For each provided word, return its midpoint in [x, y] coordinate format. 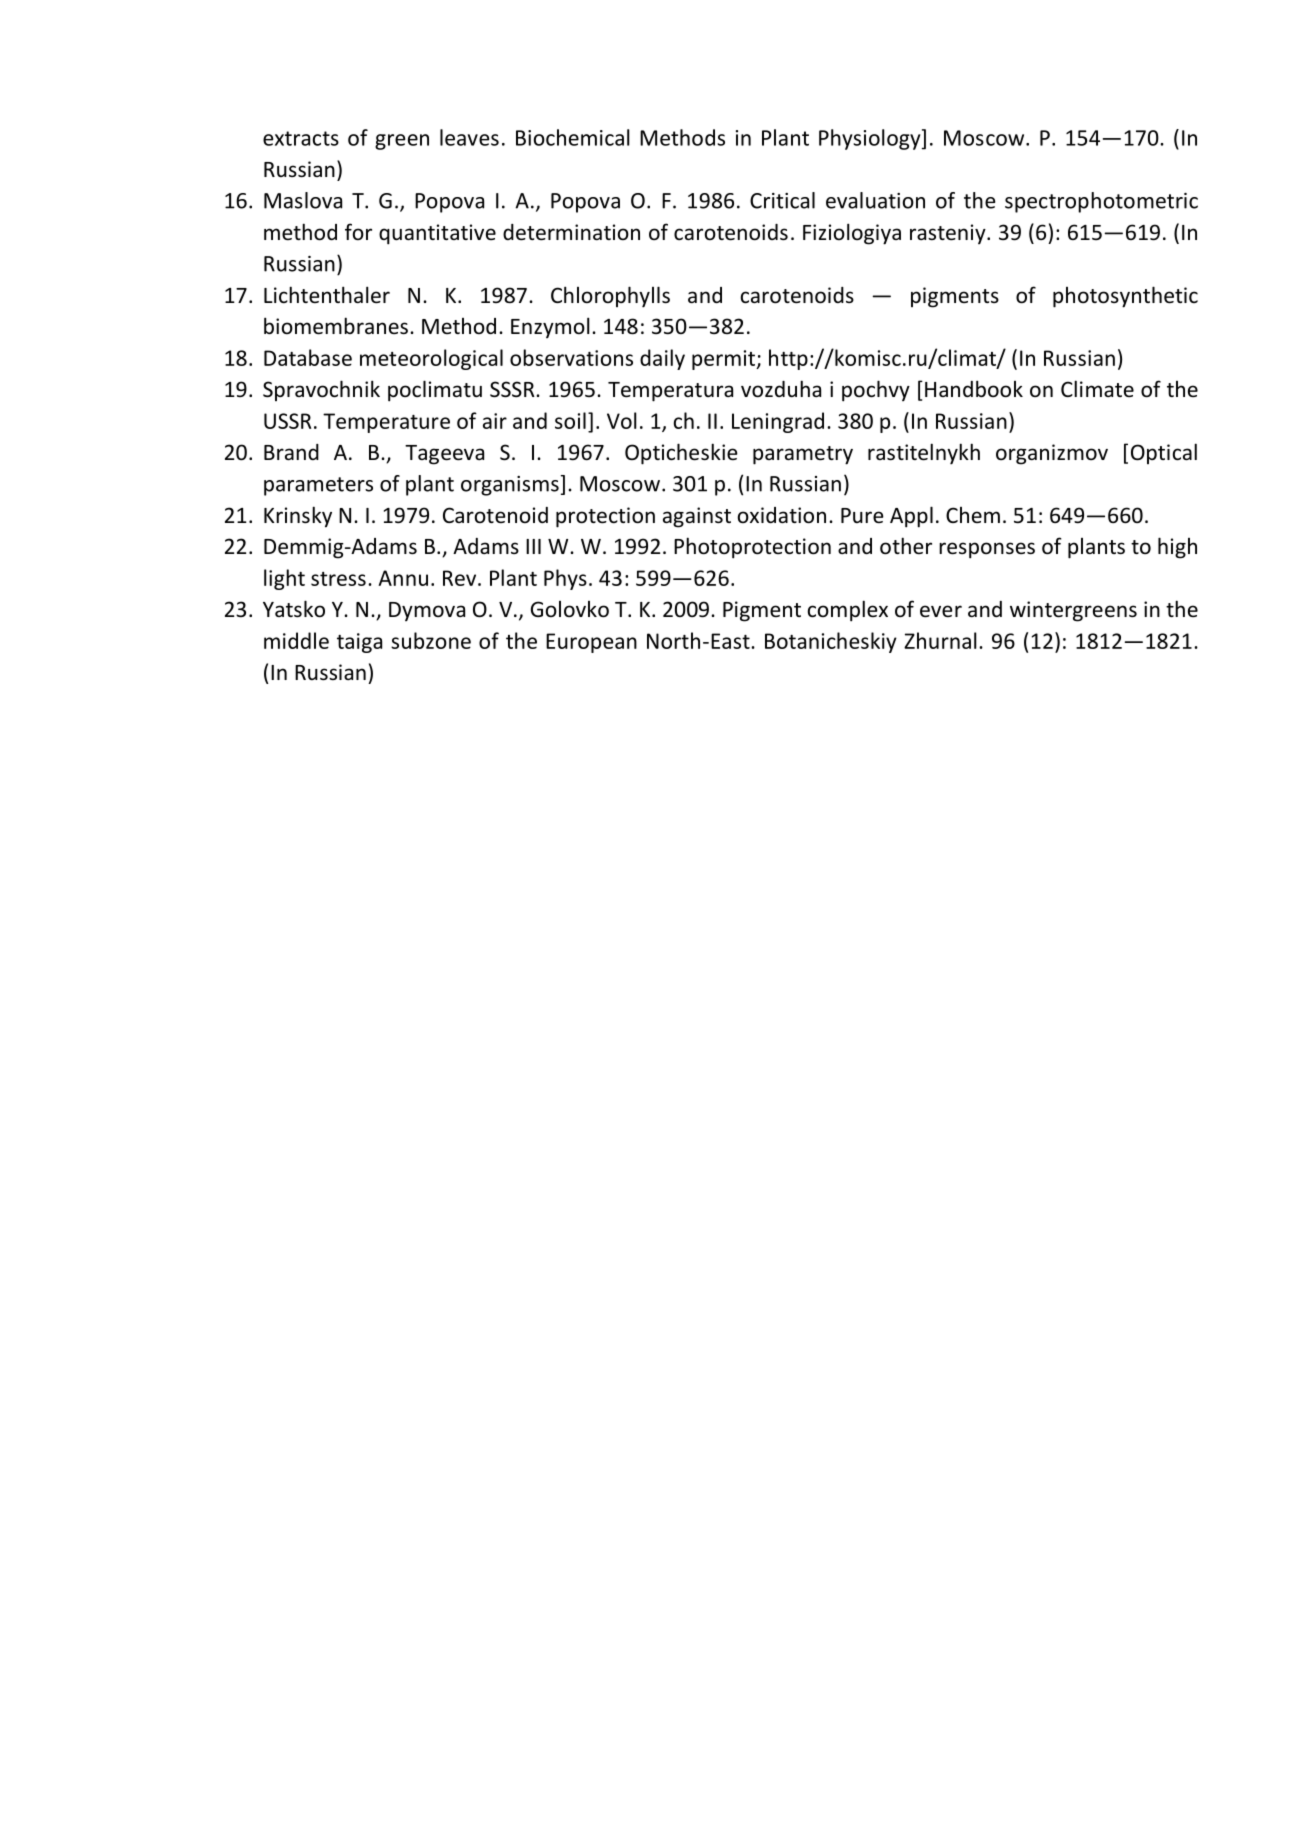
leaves [469, 137]
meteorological [431, 359]
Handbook [974, 389]
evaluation [875, 200]
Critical [782, 200]
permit [725, 360]
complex [848, 611]
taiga [359, 643]
